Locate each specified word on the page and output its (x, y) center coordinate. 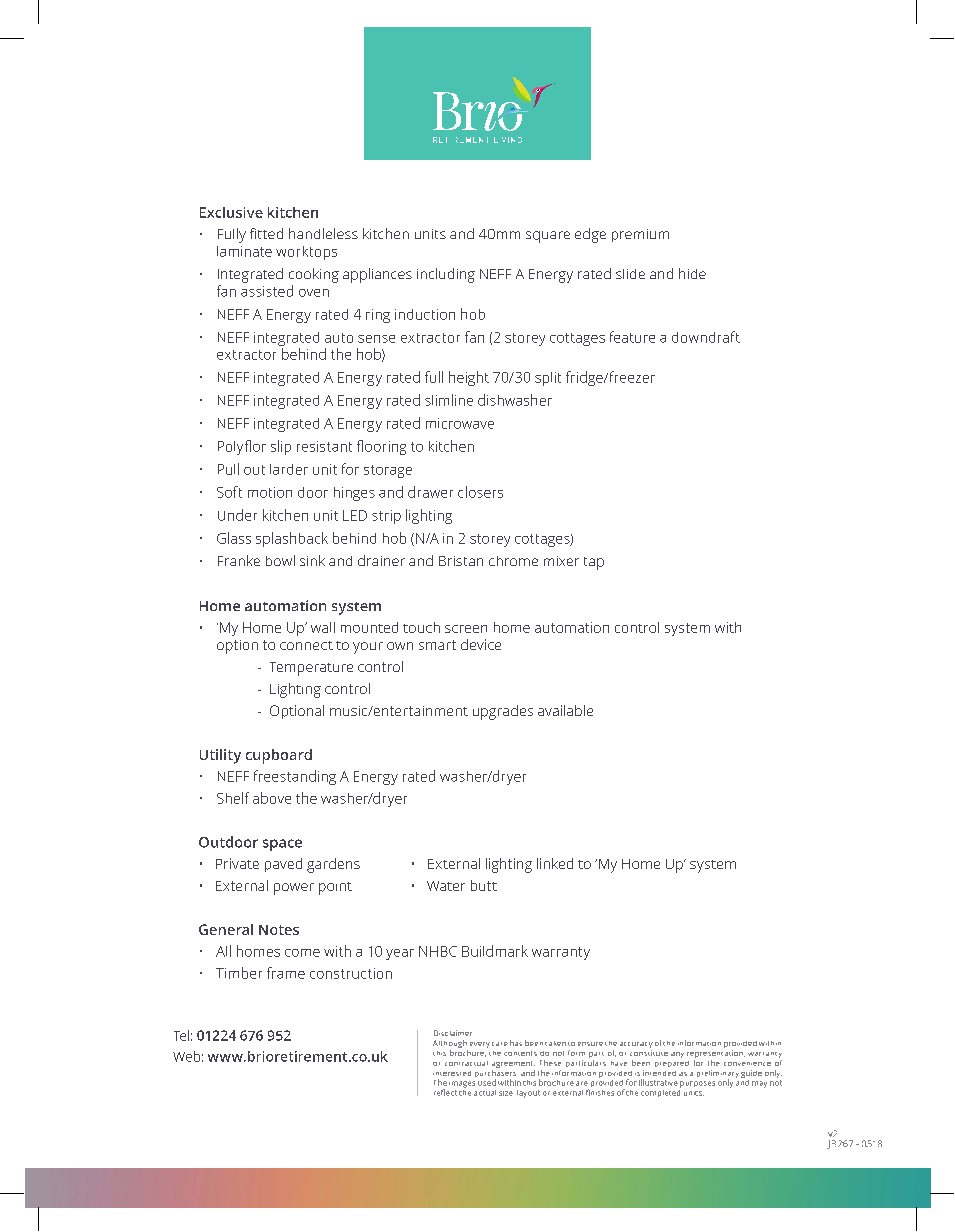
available (565, 710)
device (481, 644)
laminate (244, 251)
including (446, 275)
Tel (181, 1035)
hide (692, 273)
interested (452, 1073)
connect (306, 645)
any (677, 1055)
